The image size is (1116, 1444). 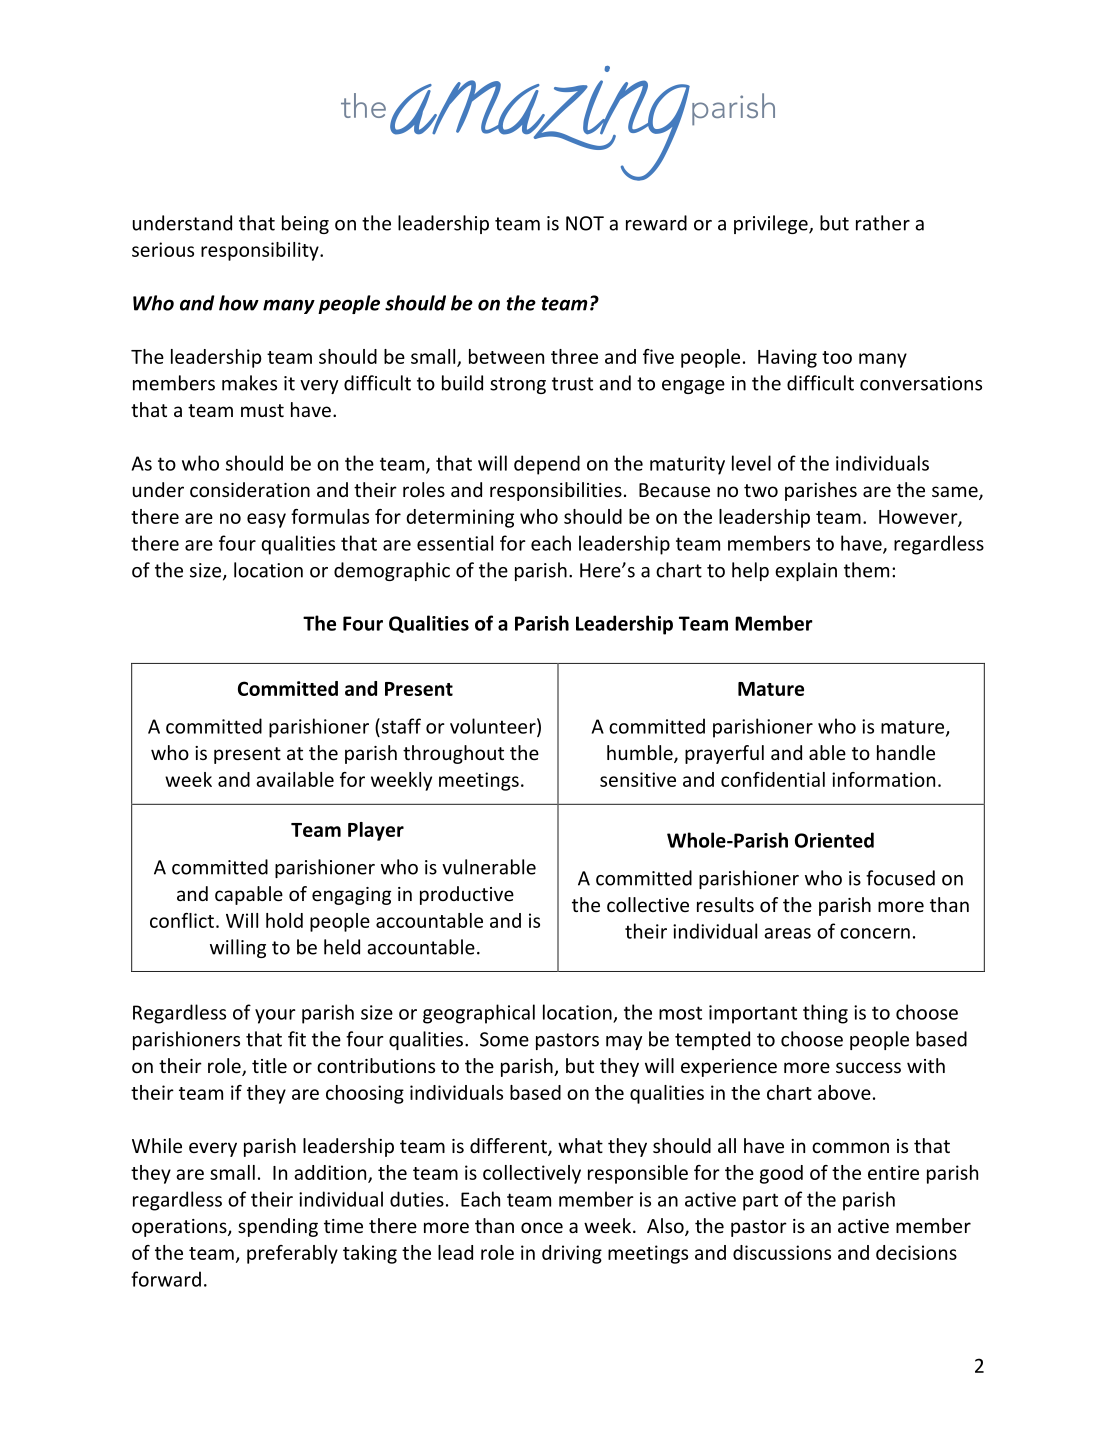 I want to click on spending, so click(x=278, y=1227).
